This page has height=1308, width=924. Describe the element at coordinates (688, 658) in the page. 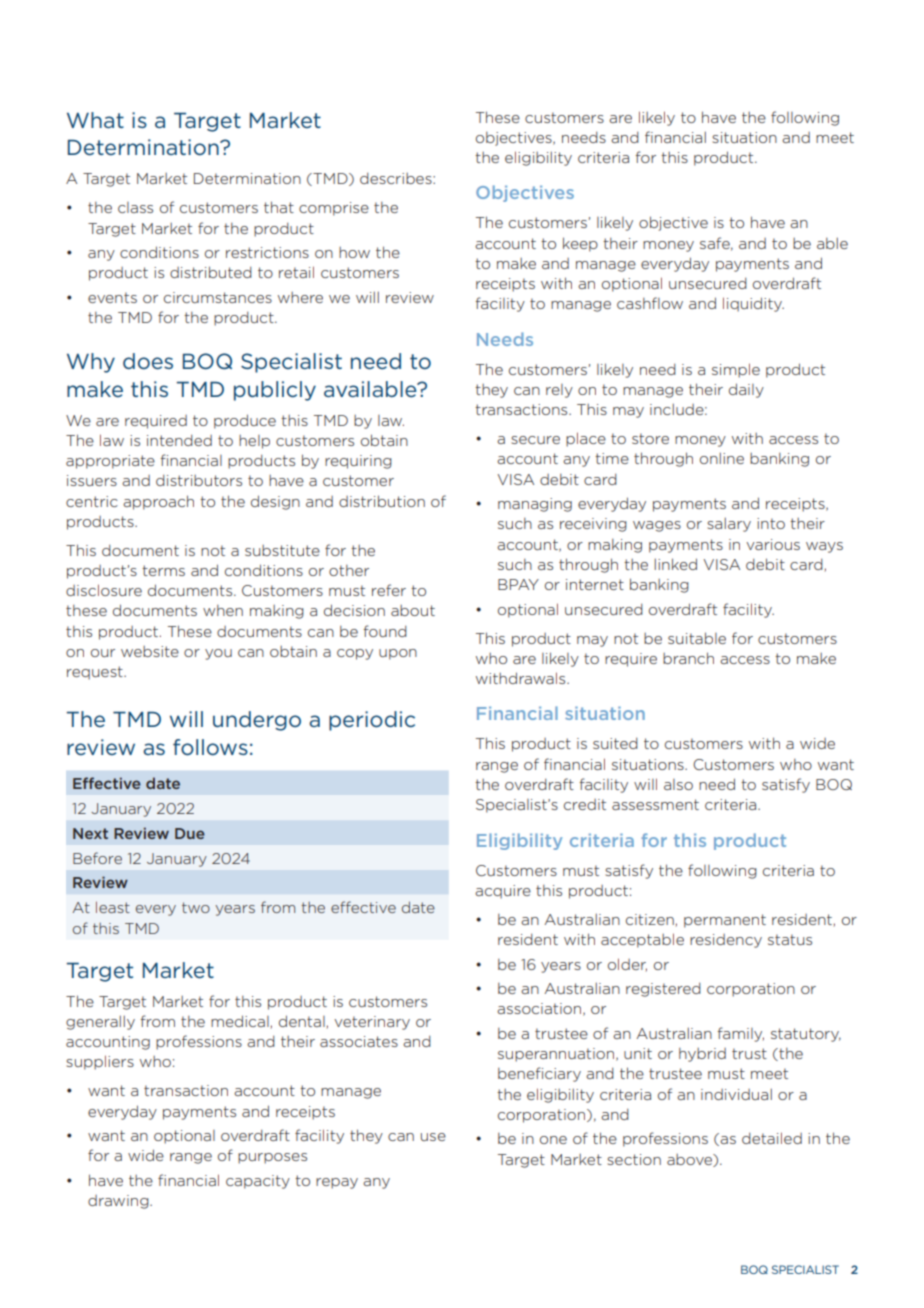

I see `branch` at that location.
